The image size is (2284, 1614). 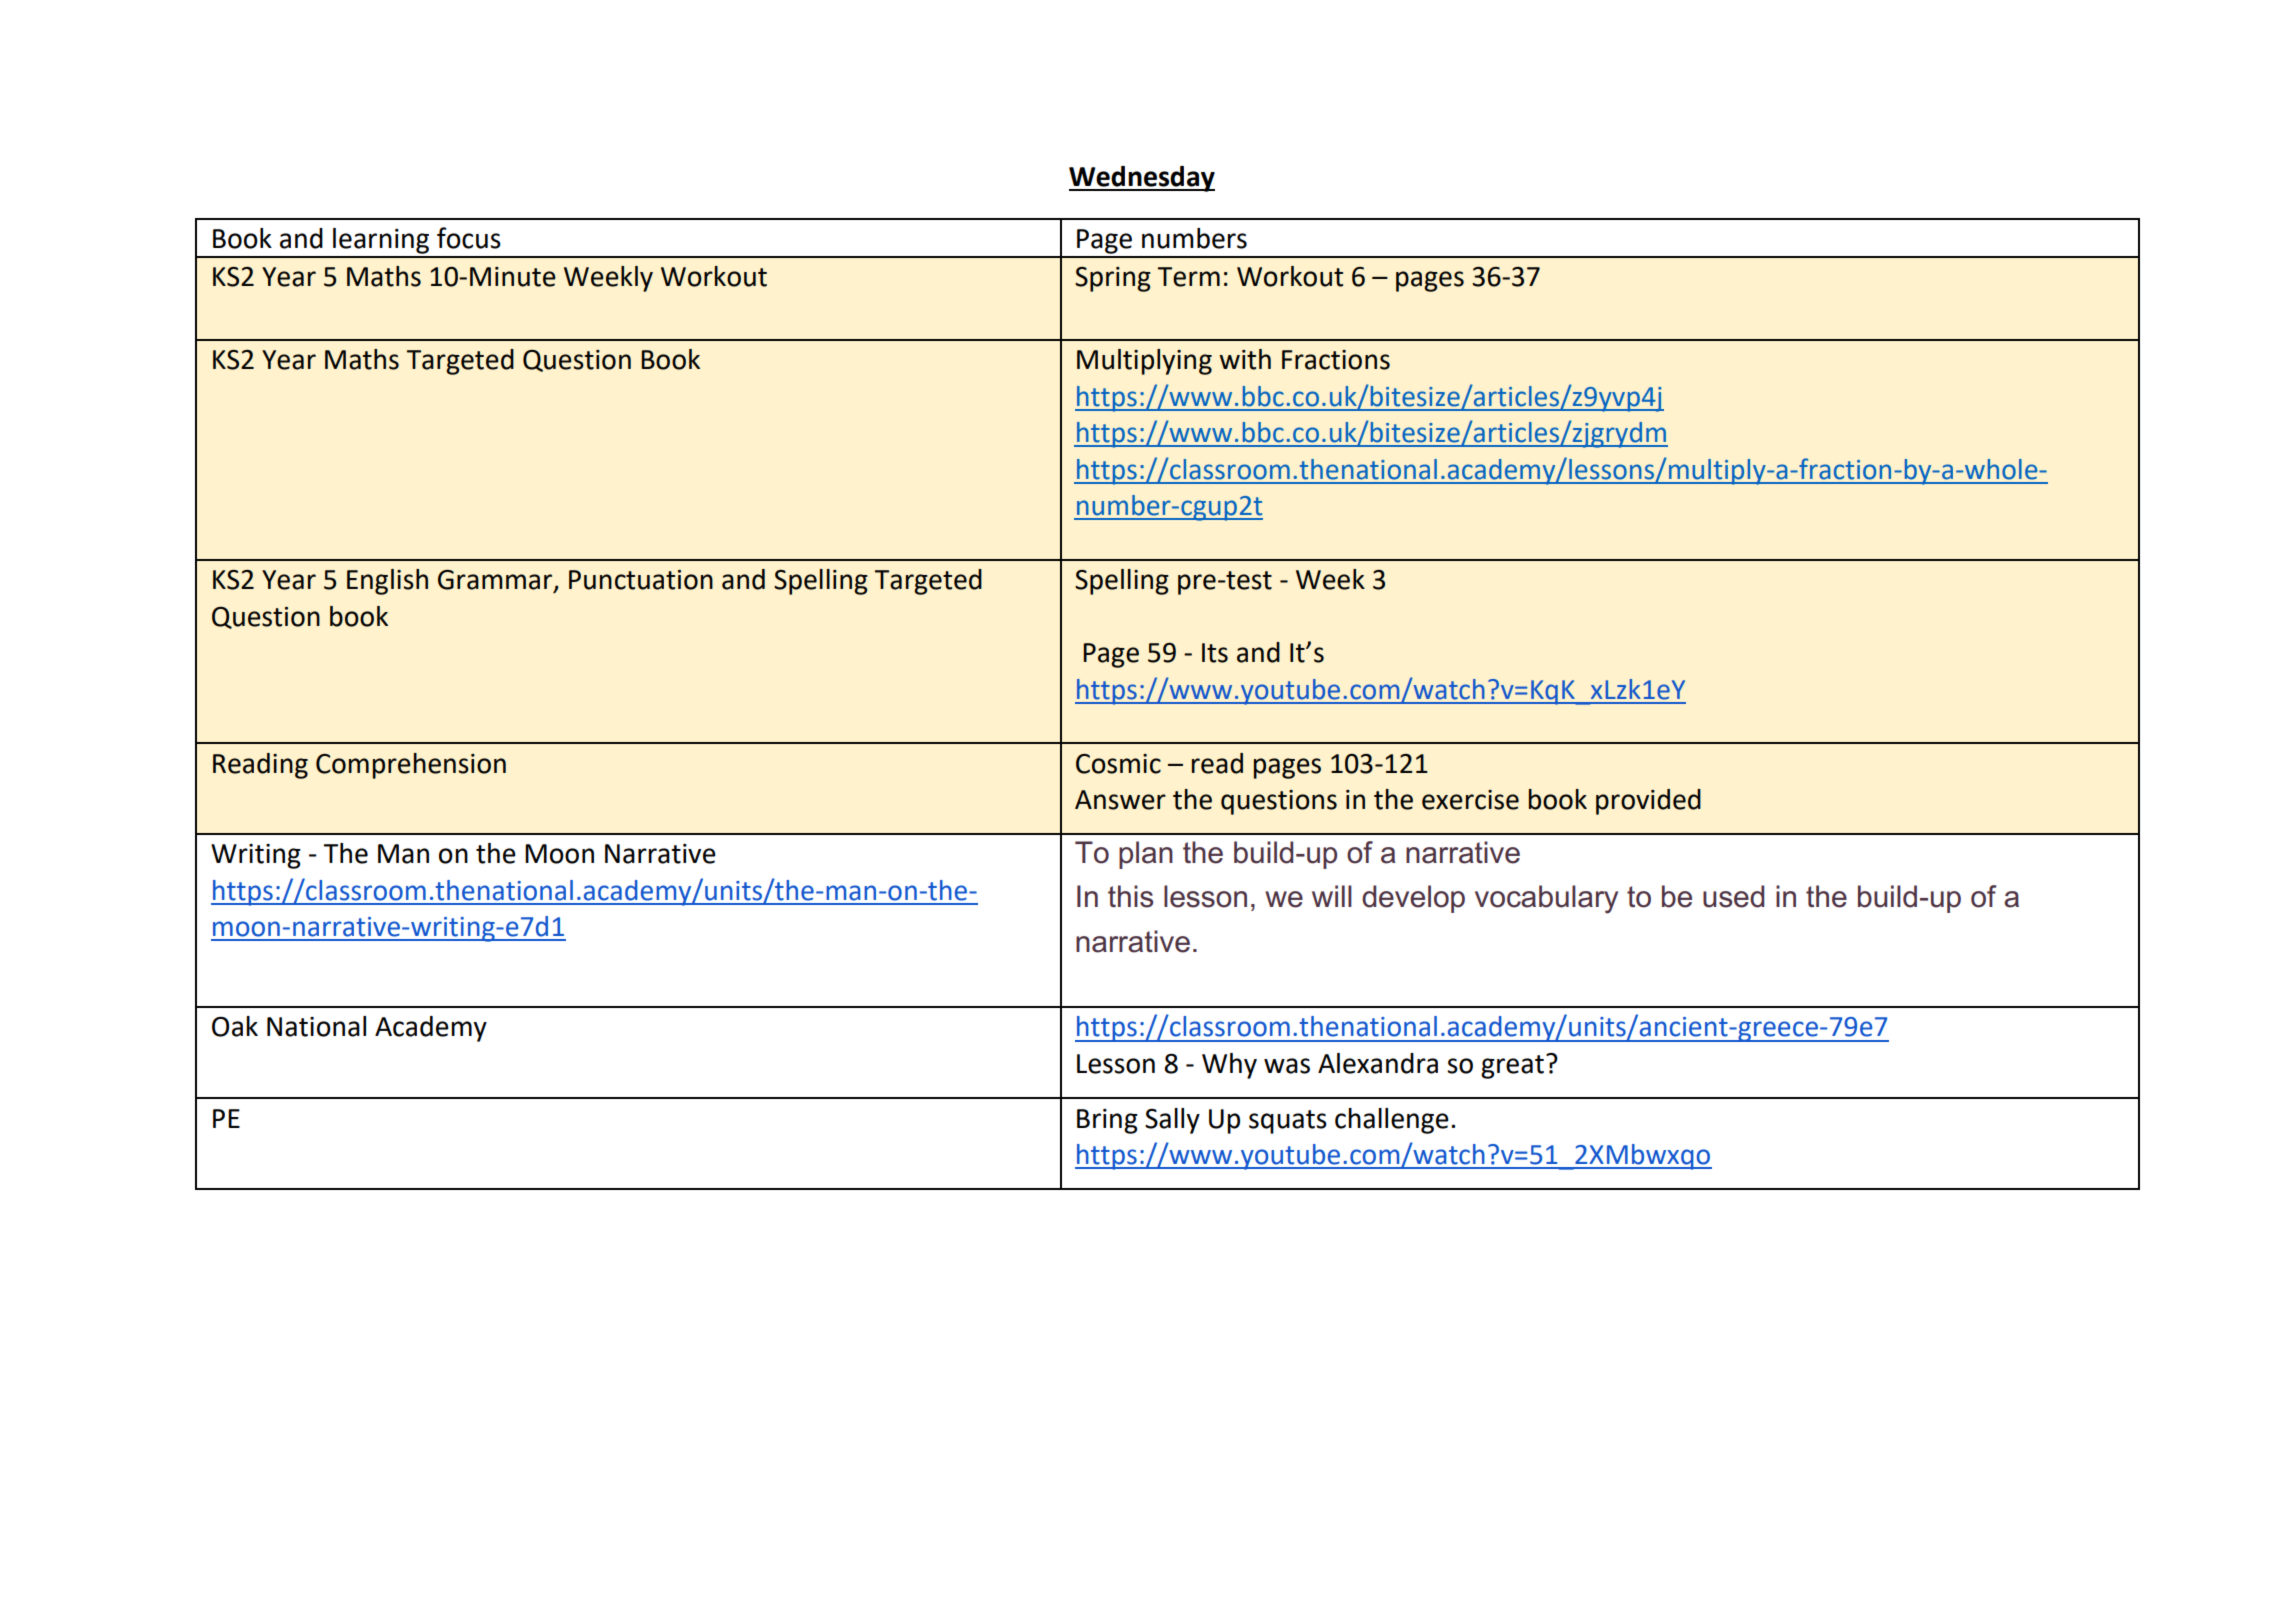 What do you see at coordinates (469, 238) in the document?
I see `focus` at bounding box center [469, 238].
